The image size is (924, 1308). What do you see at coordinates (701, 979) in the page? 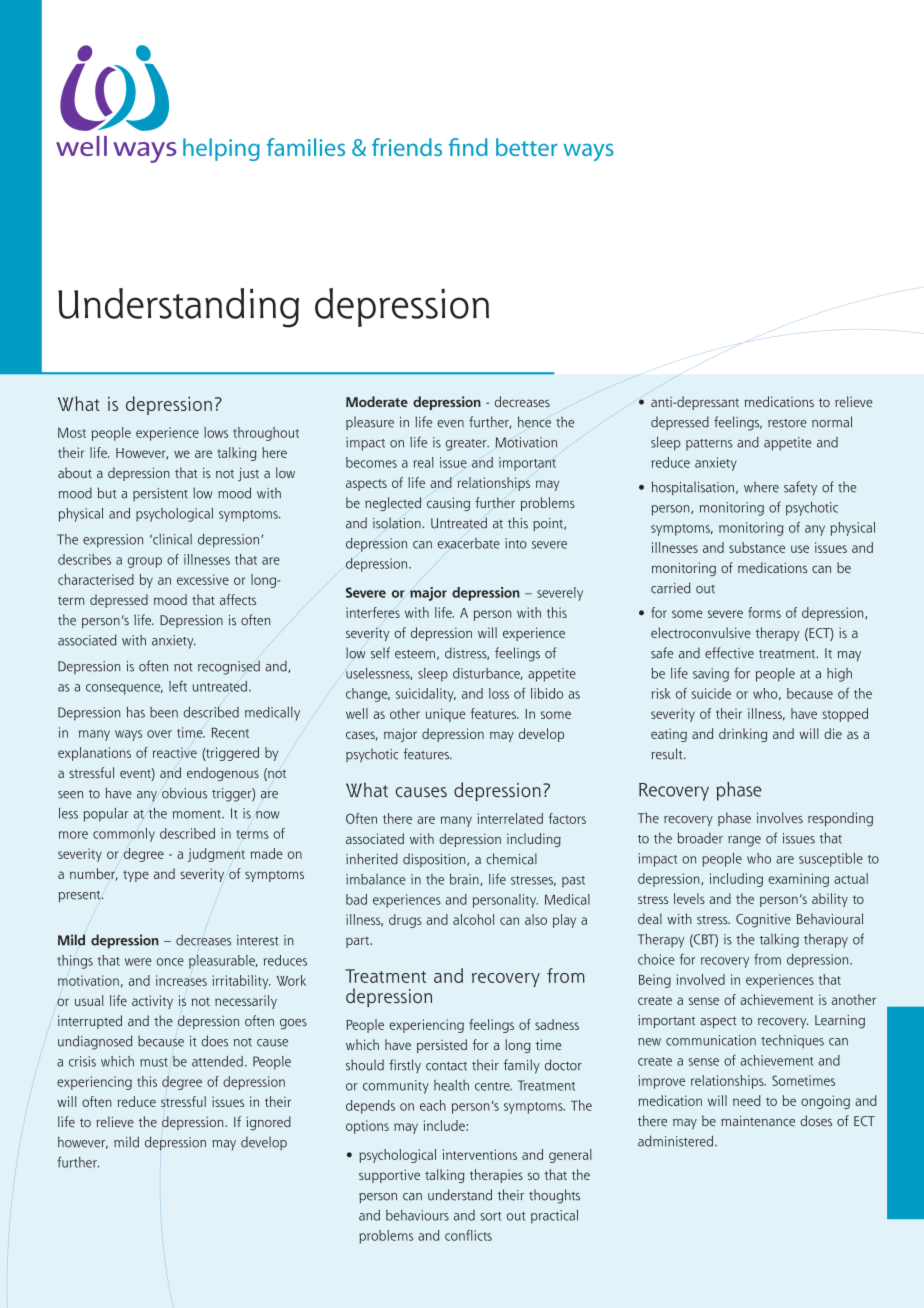
I see `involved` at bounding box center [701, 979].
